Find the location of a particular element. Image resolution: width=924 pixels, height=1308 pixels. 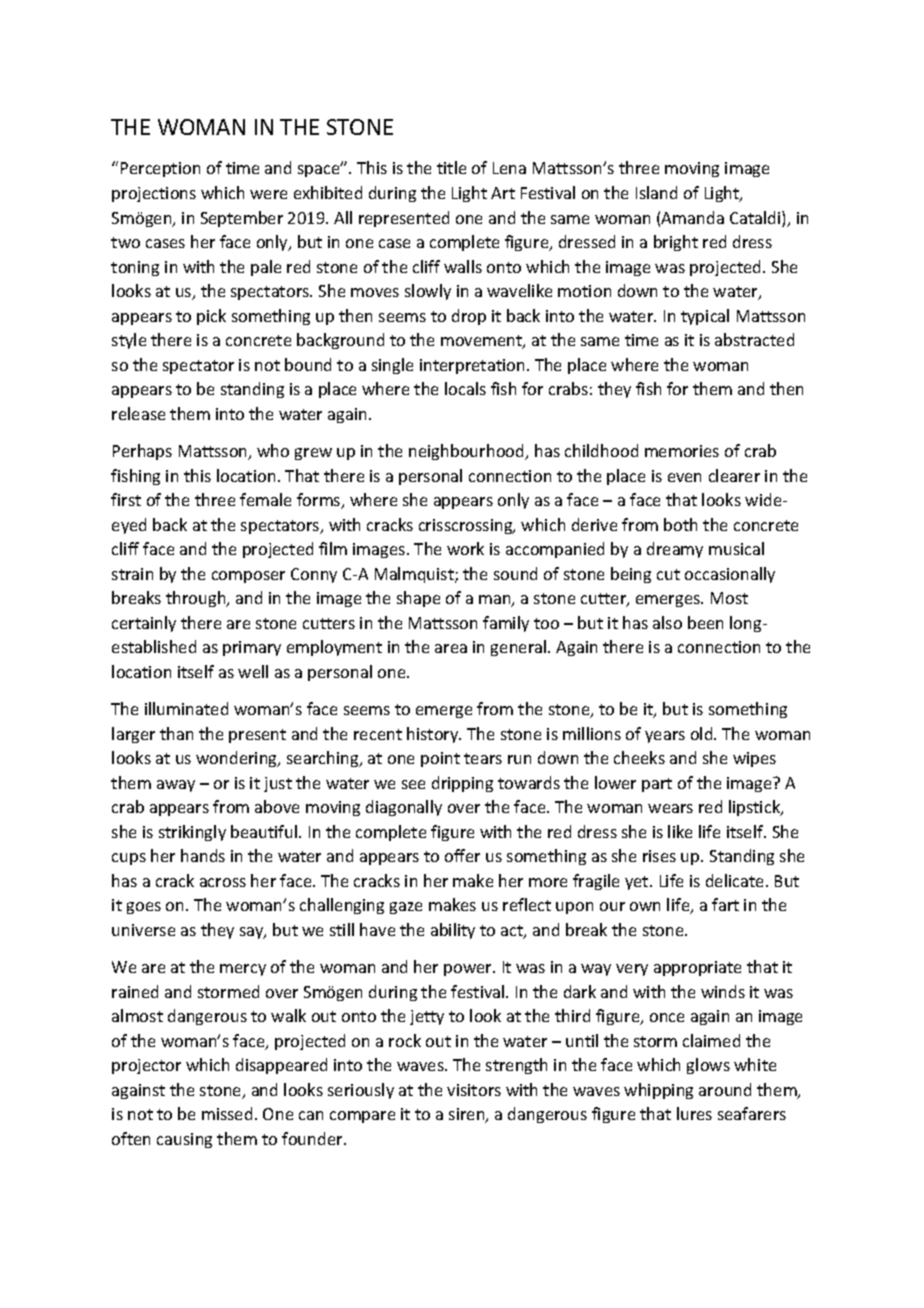

lures is located at coordinates (694, 1113).
